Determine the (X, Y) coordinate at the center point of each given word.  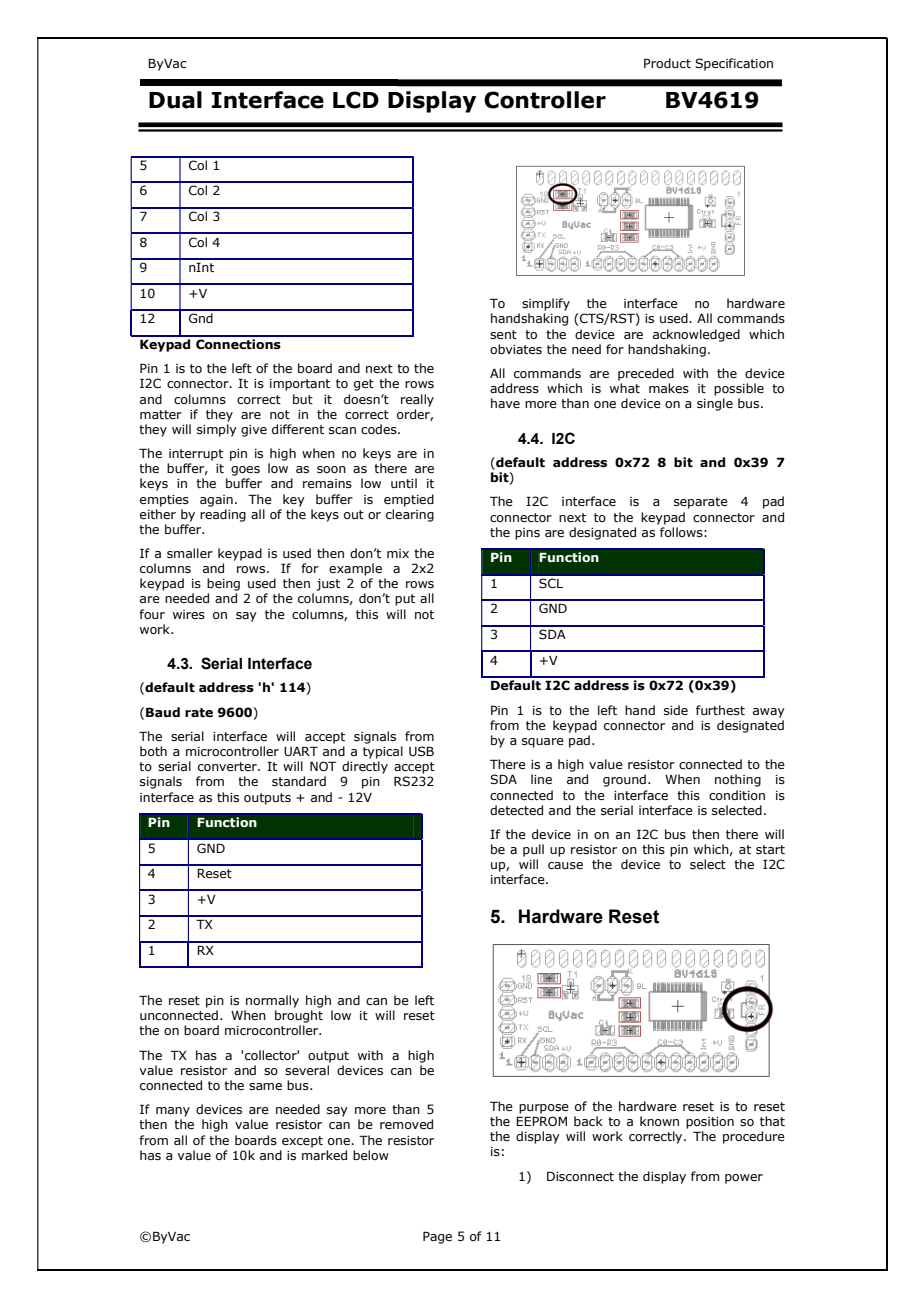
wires (189, 614)
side (676, 710)
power (744, 1179)
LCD (356, 100)
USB (421, 751)
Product (667, 63)
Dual (175, 100)
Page (437, 1237)
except (302, 1142)
